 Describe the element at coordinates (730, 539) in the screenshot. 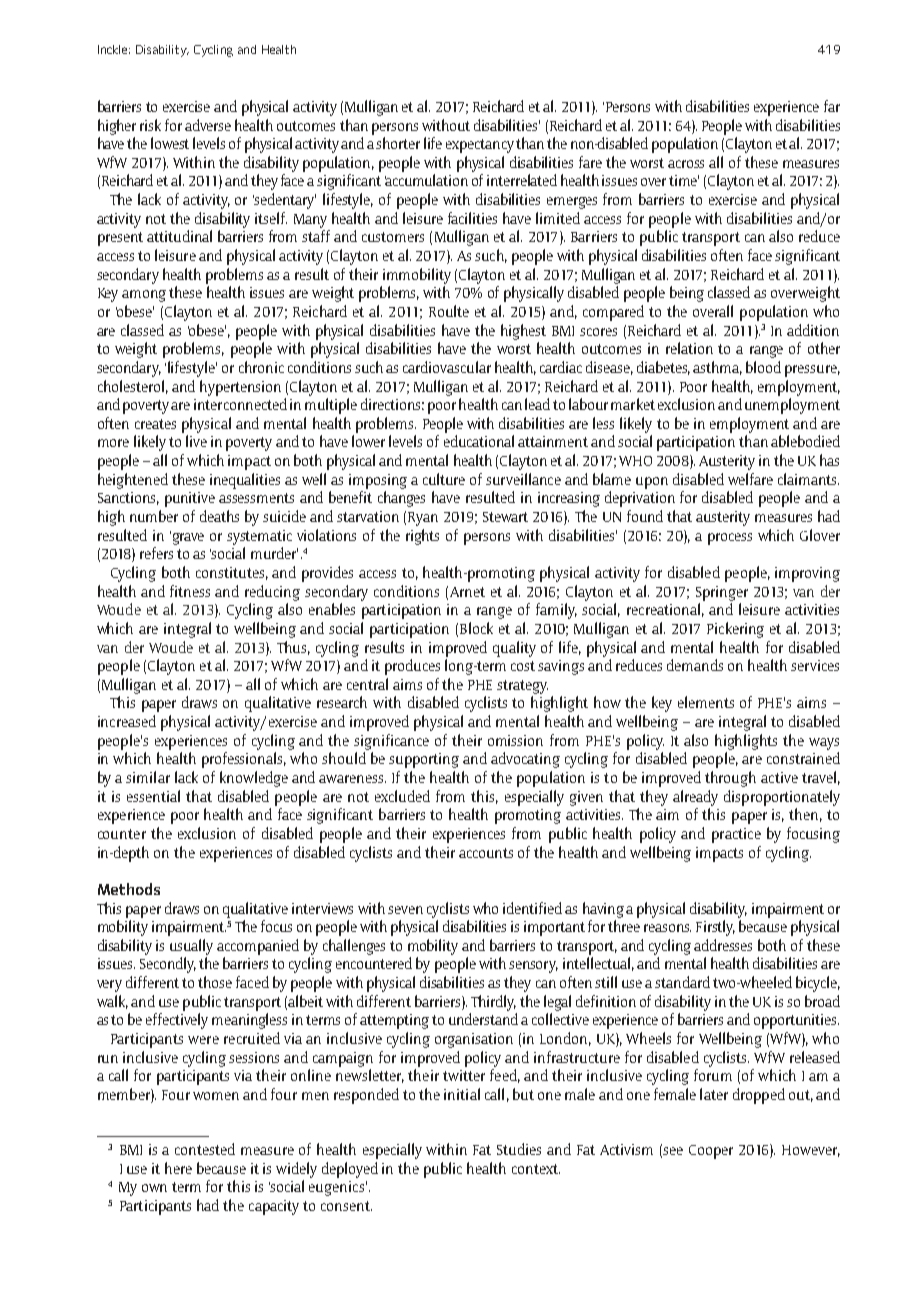

I see `process` at that location.
